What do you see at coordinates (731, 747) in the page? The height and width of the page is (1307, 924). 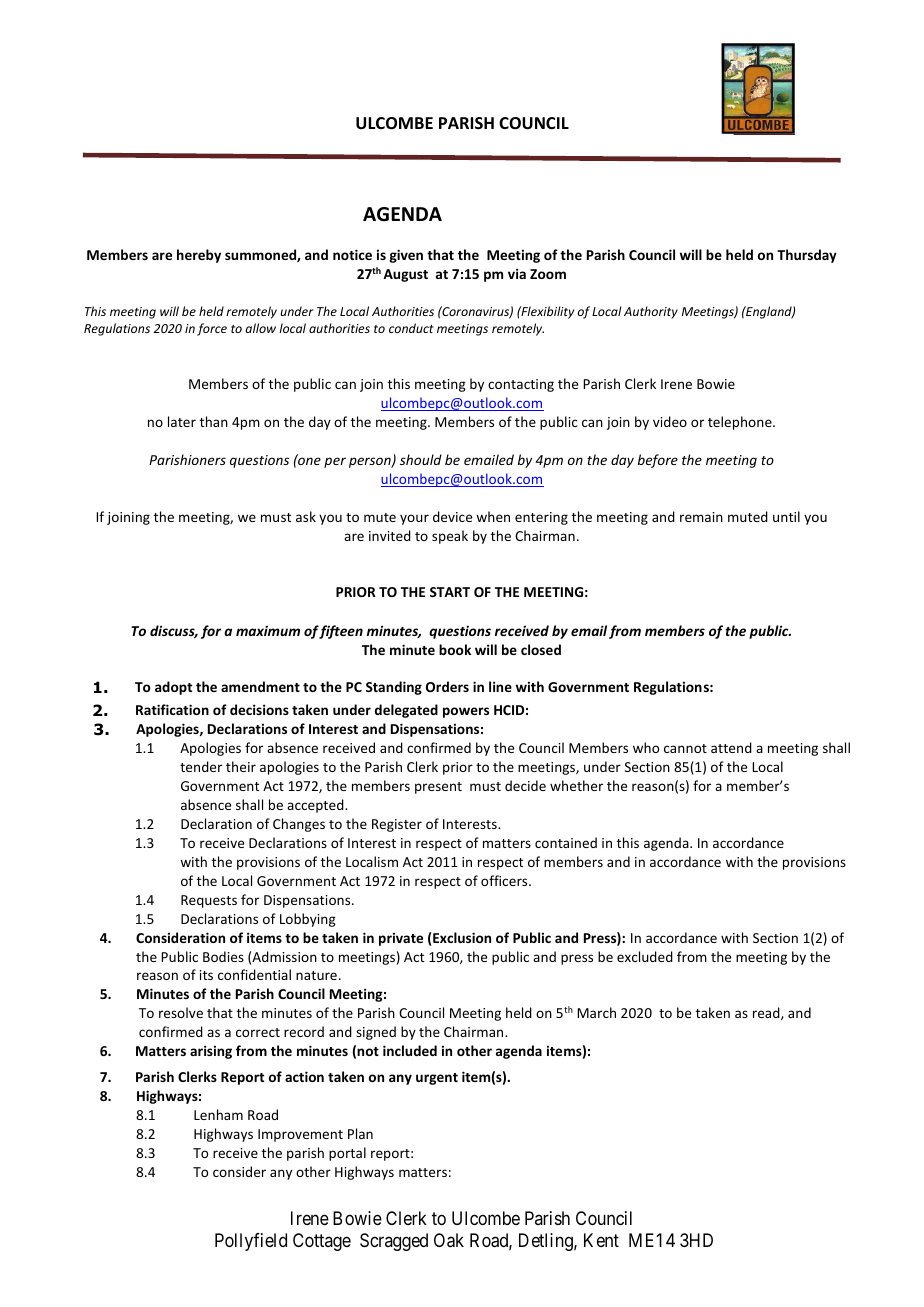 I see `attend` at bounding box center [731, 747].
